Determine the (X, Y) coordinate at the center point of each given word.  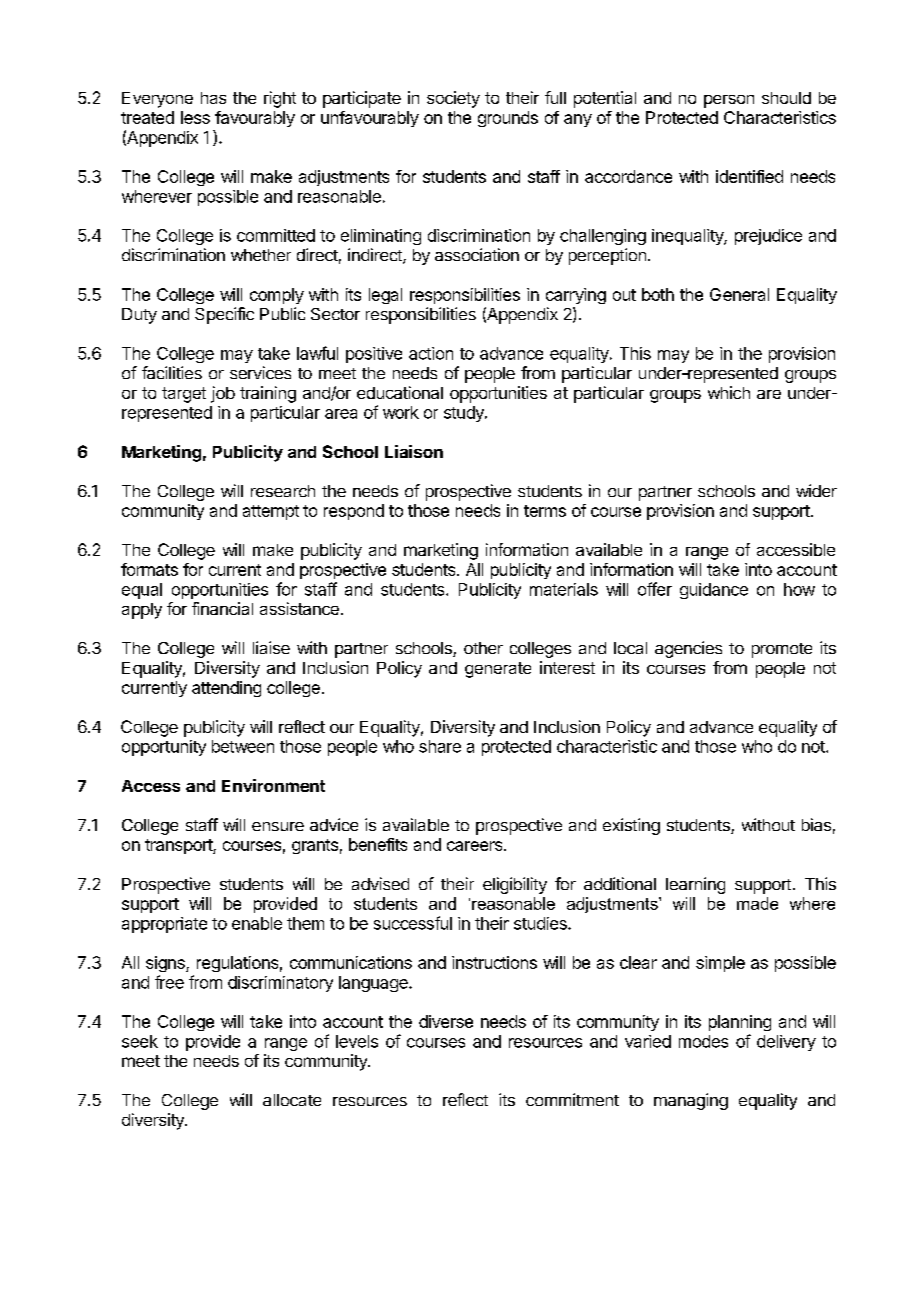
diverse (446, 1021)
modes (703, 1041)
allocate (292, 1100)
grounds (508, 119)
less (195, 117)
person (729, 101)
